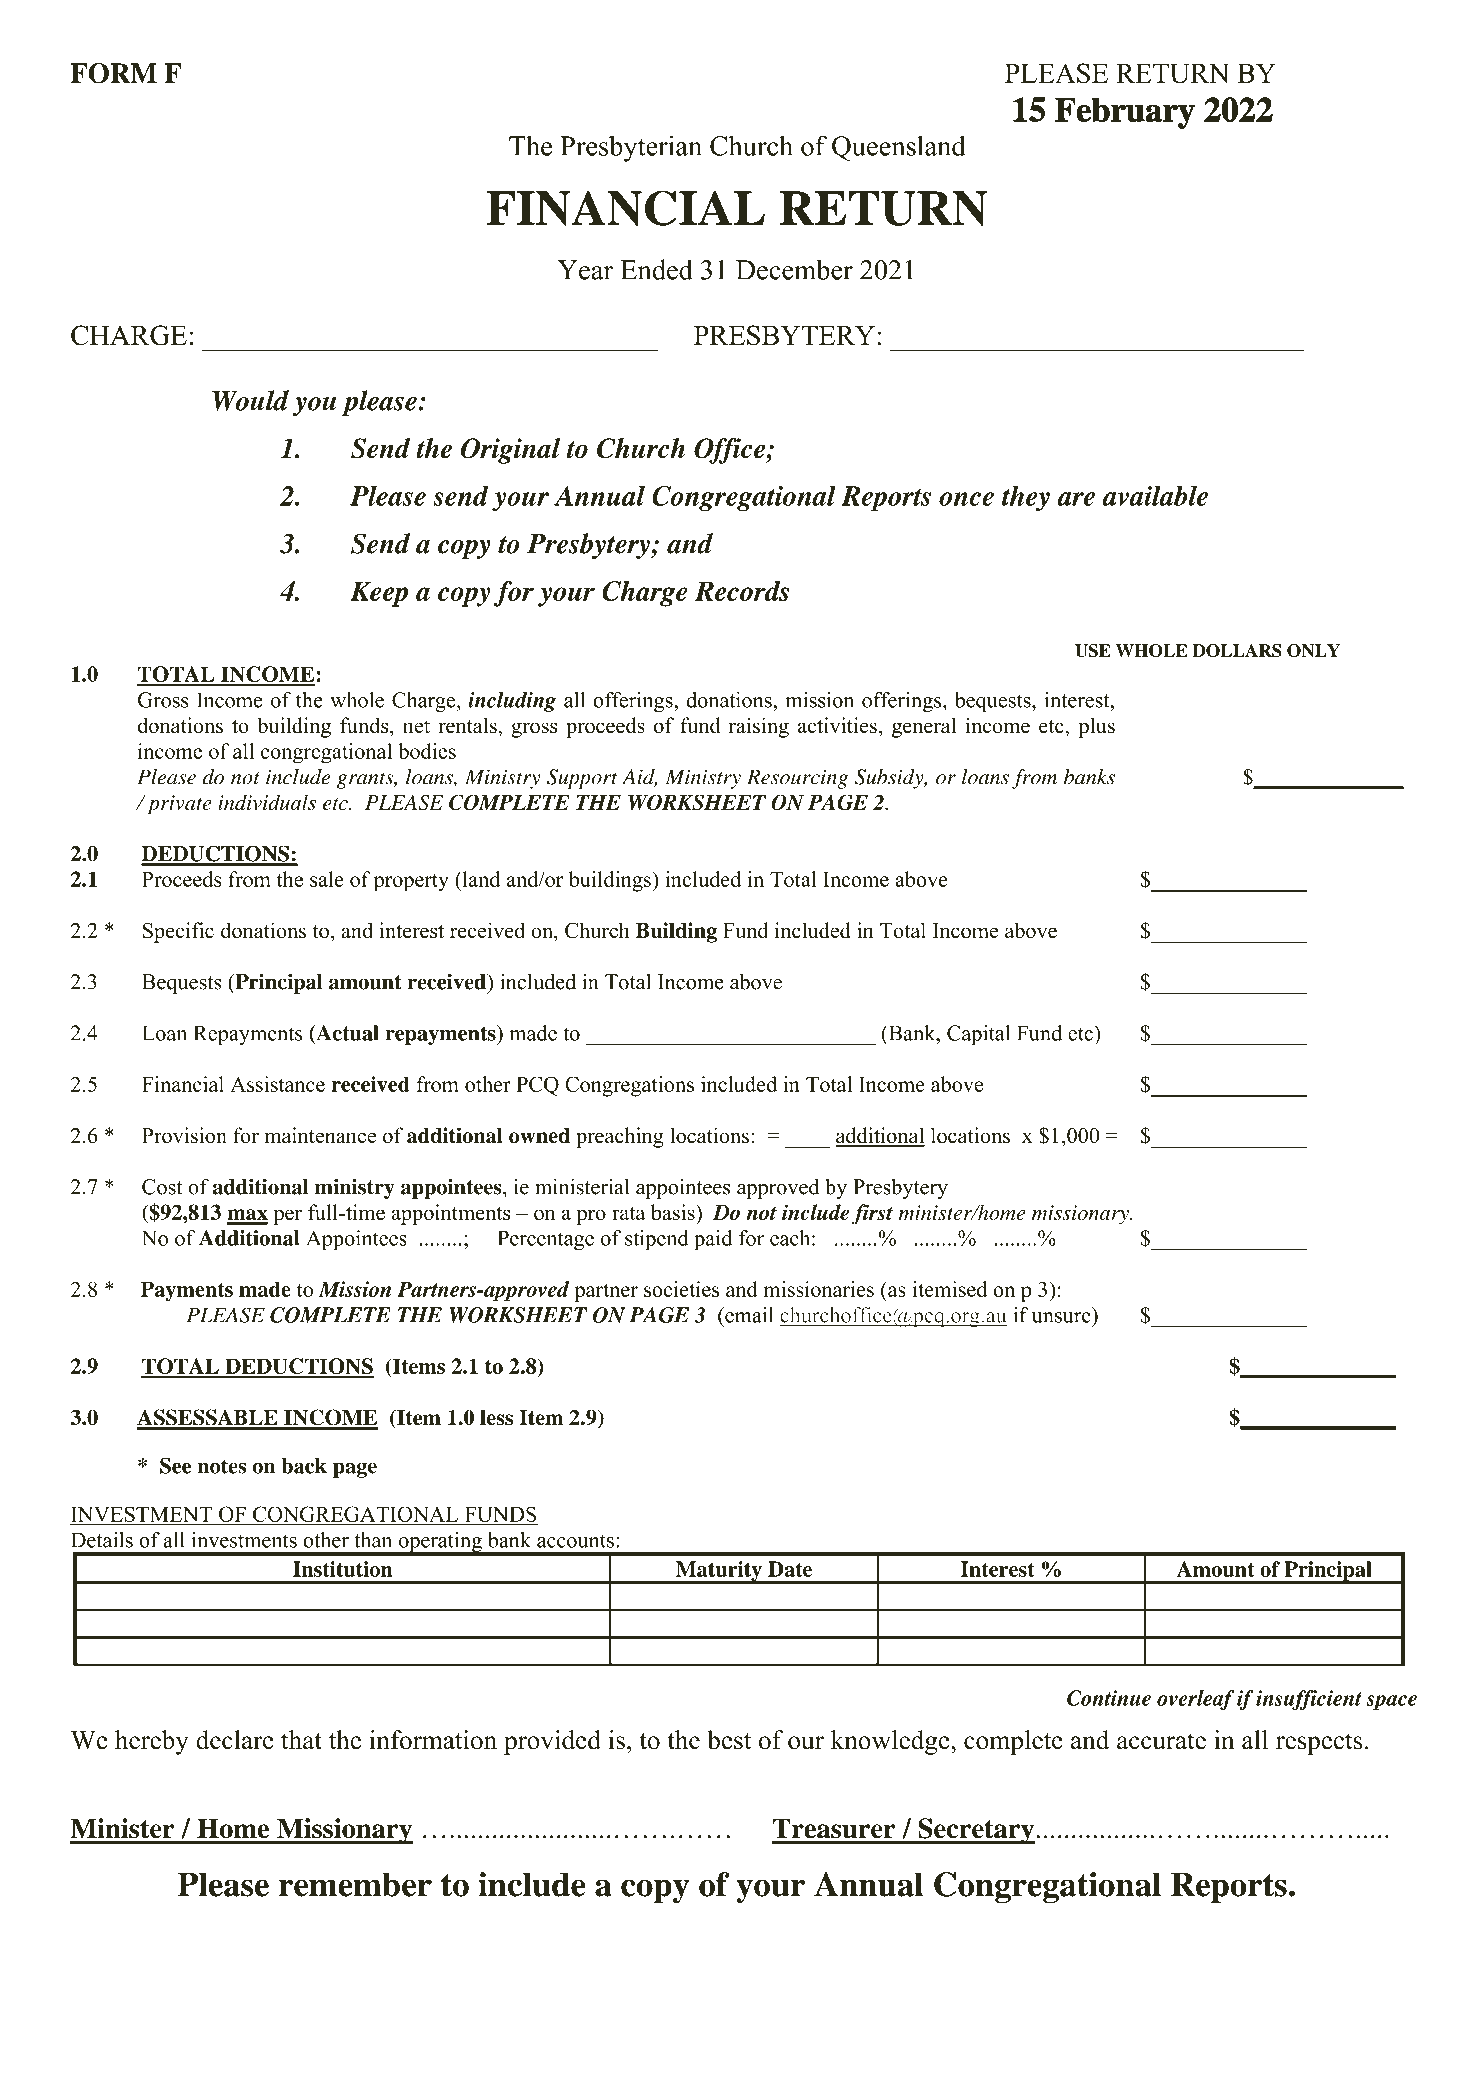  What do you see at coordinates (346, 1034) in the page?
I see `Actual` at bounding box center [346, 1034].
